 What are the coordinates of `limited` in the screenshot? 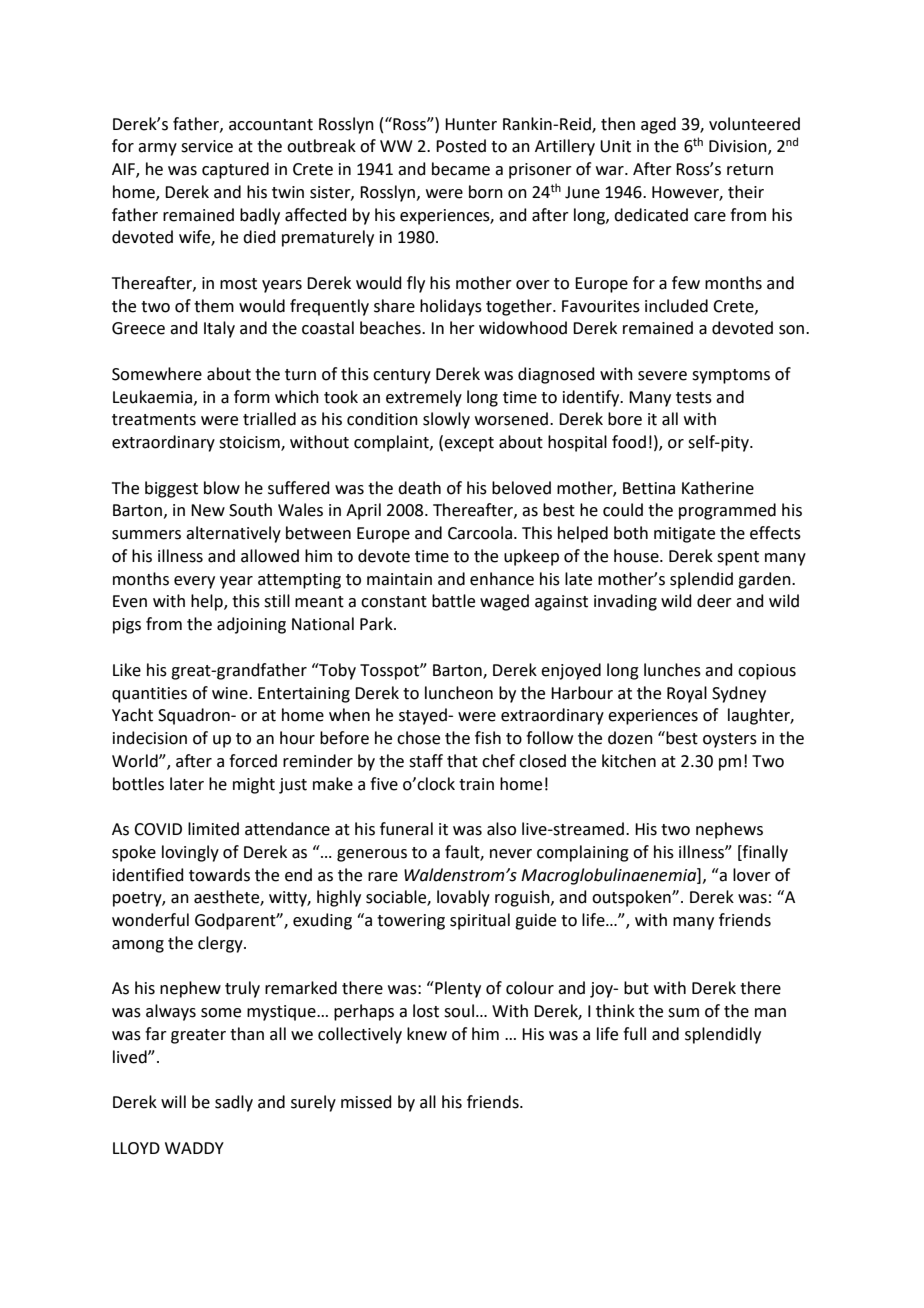 It's located at (213, 829).
